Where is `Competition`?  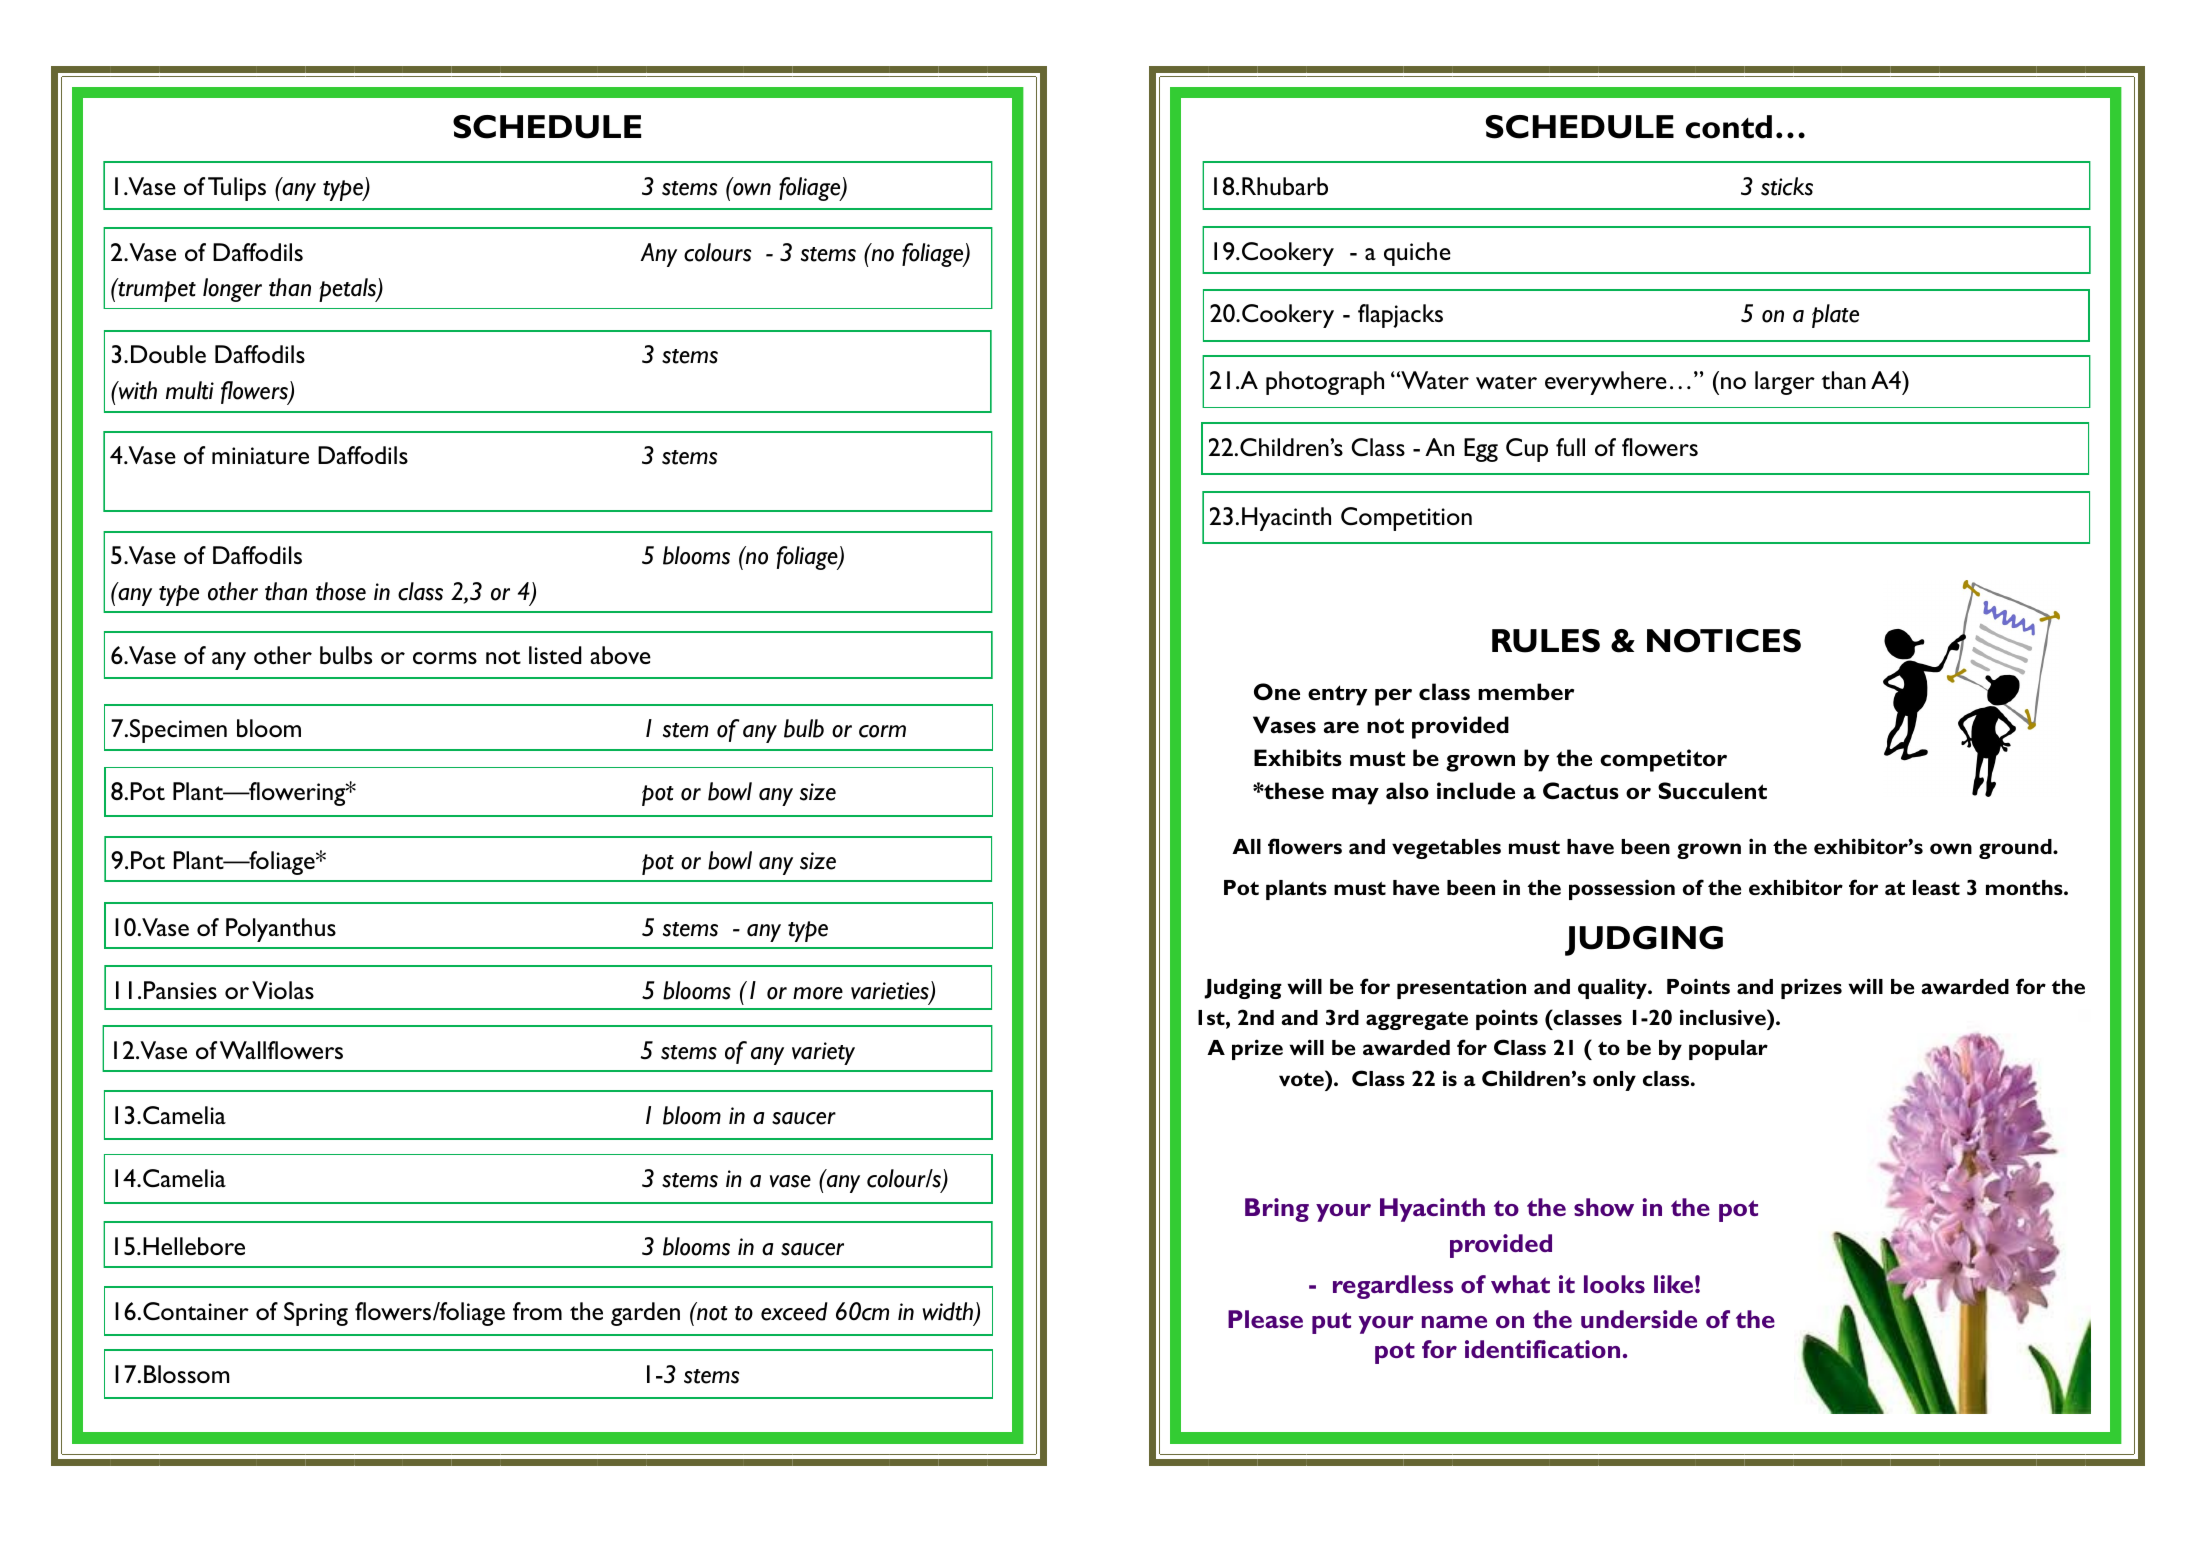 Competition is located at coordinates (1406, 519).
